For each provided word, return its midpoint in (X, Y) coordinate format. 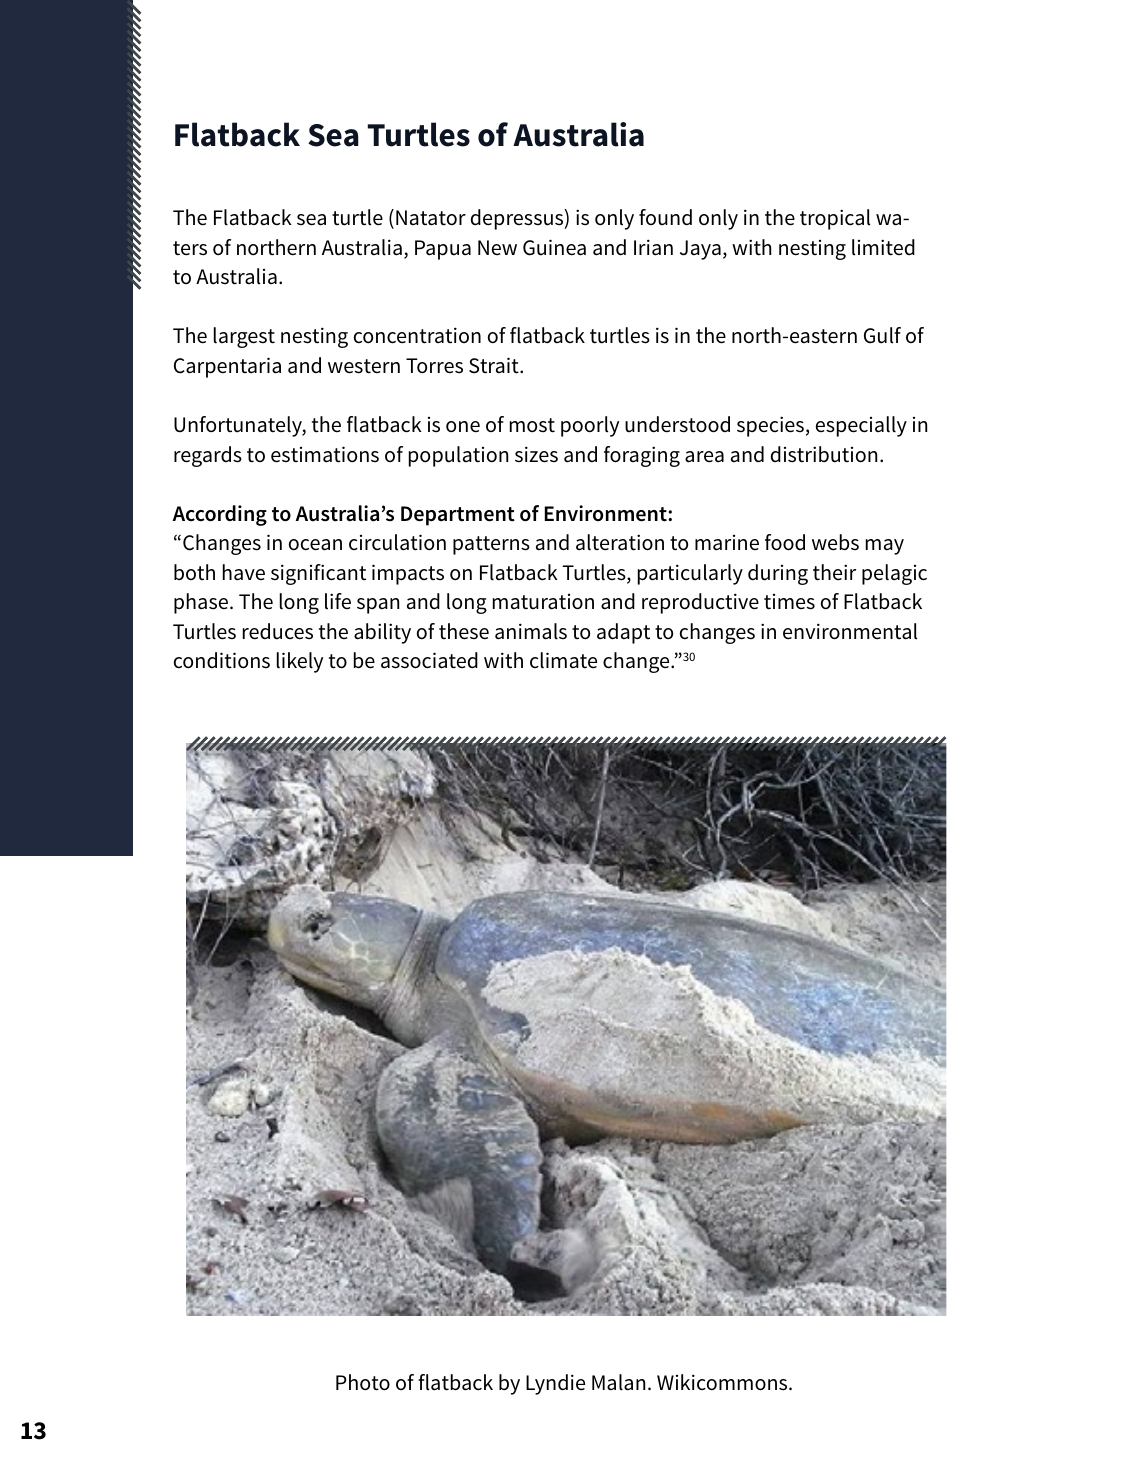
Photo (363, 1382)
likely (300, 662)
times (789, 602)
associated (429, 660)
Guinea (554, 247)
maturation (543, 602)
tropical (835, 219)
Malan (618, 1382)
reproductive (700, 603)
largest (244, 337)
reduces (278, 631)
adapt (623, 633)
